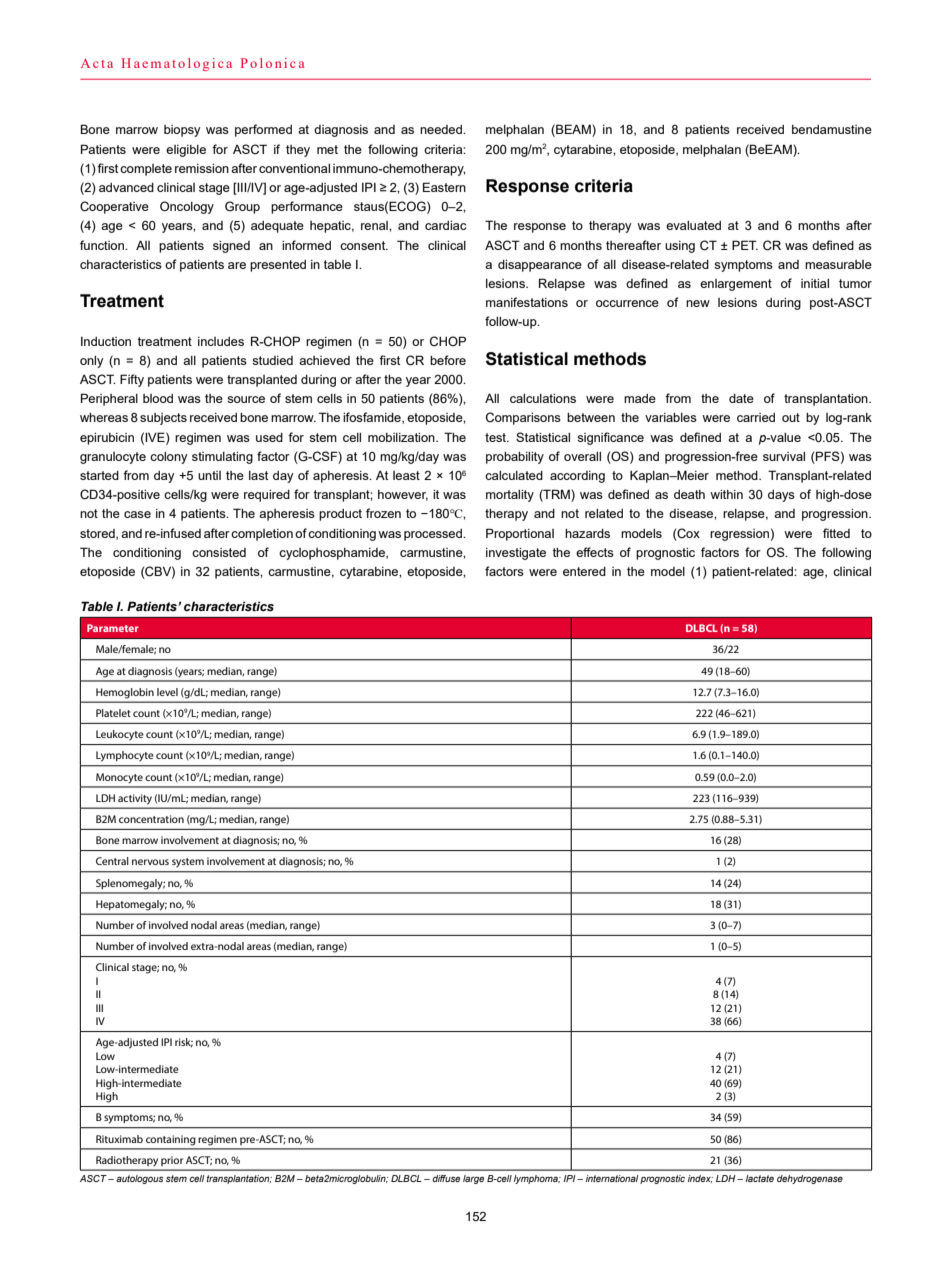 This screenshot has width=952, height=1270. Describe the element at coordinates (186, 151) in the screenshot. I see `eligible` at that location.
